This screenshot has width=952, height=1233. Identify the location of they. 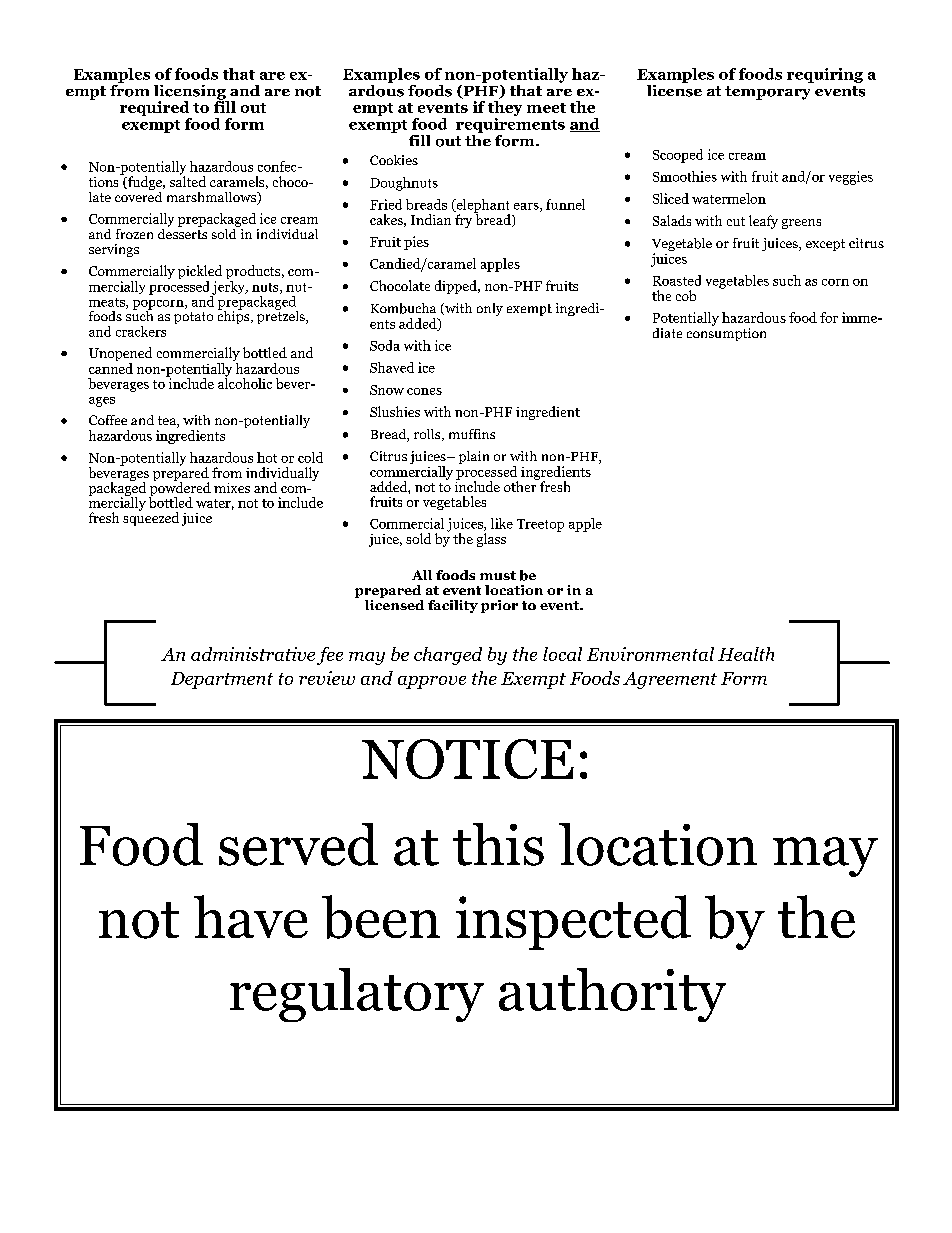
(505, 108).
